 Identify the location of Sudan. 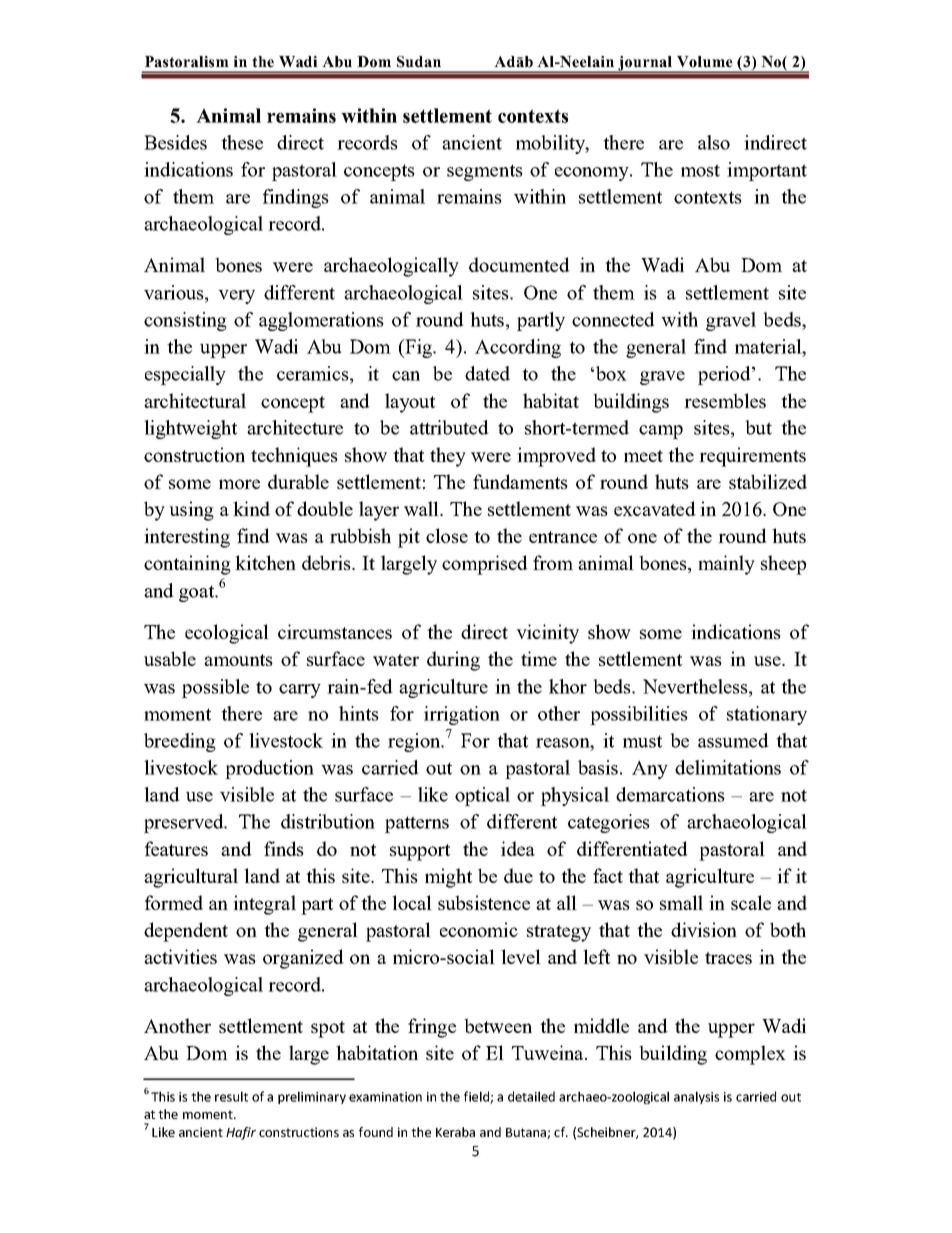
(419, 62).
